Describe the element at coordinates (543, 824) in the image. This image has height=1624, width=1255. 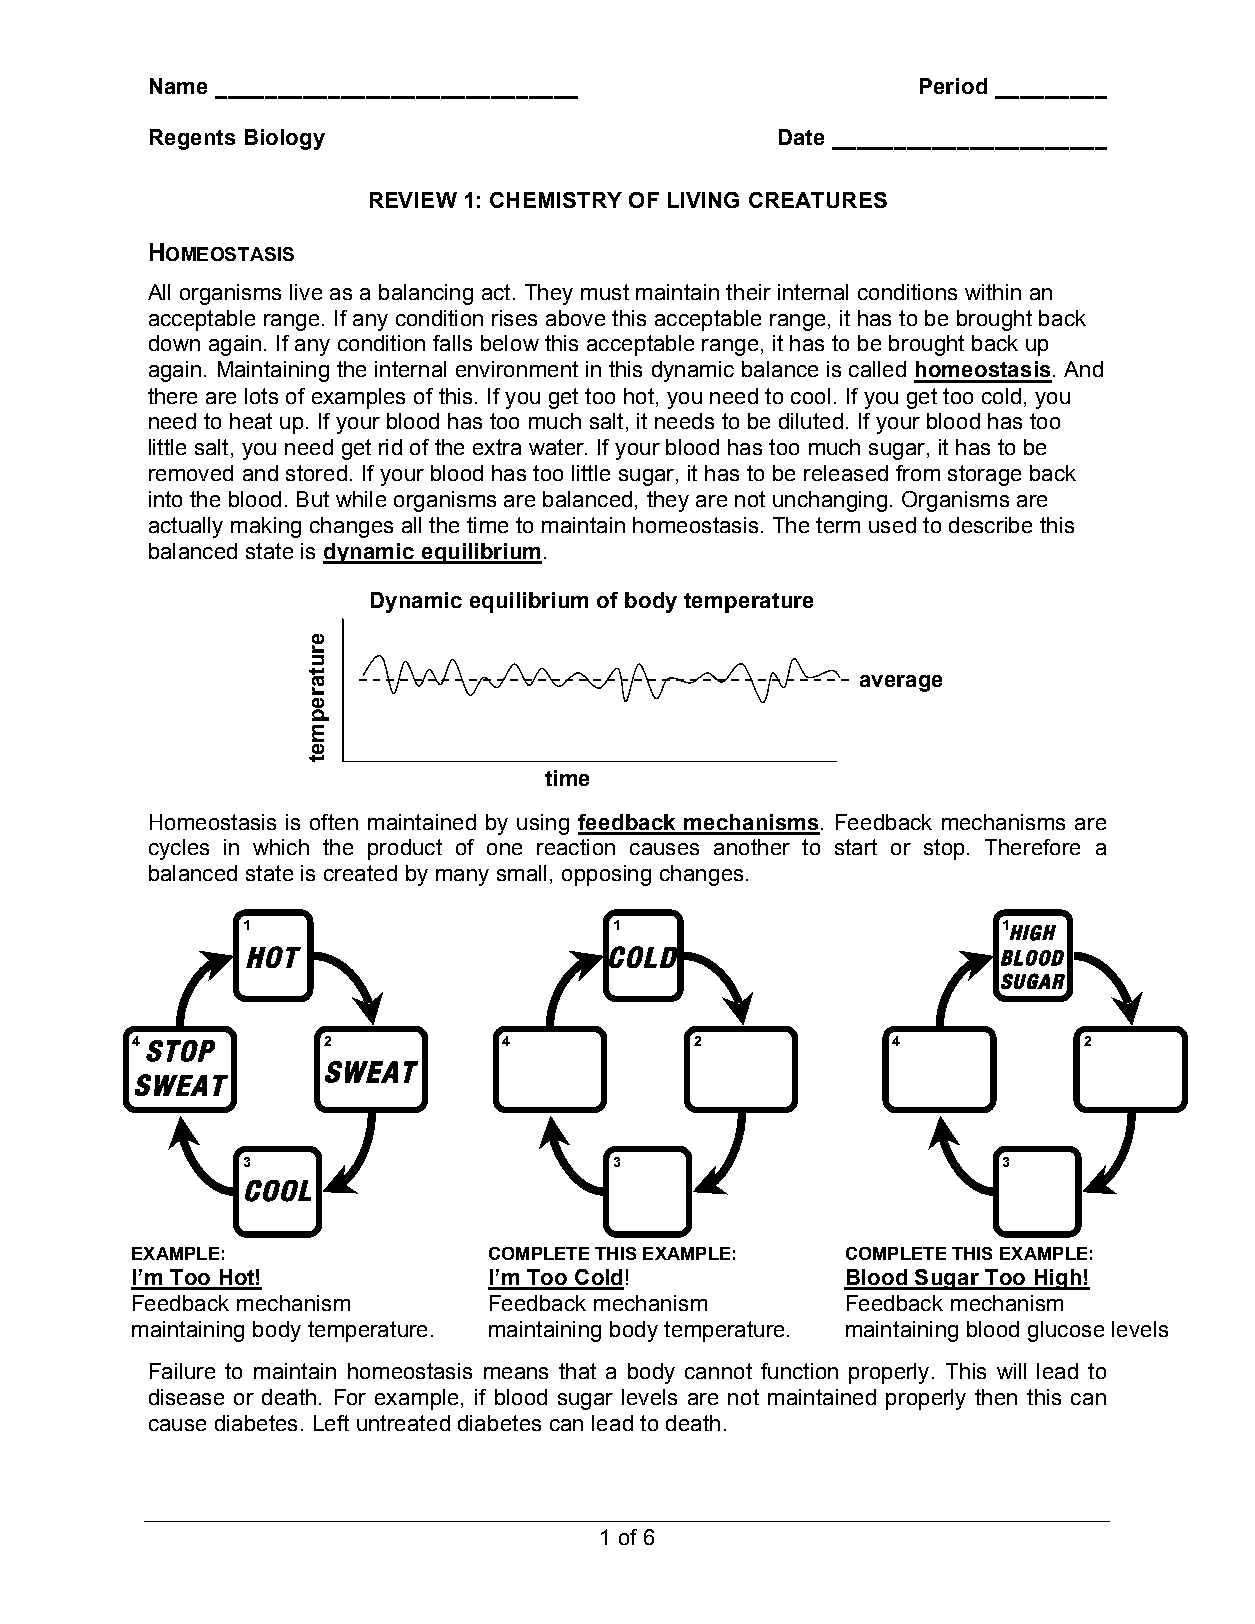
I see `using` at that location.
